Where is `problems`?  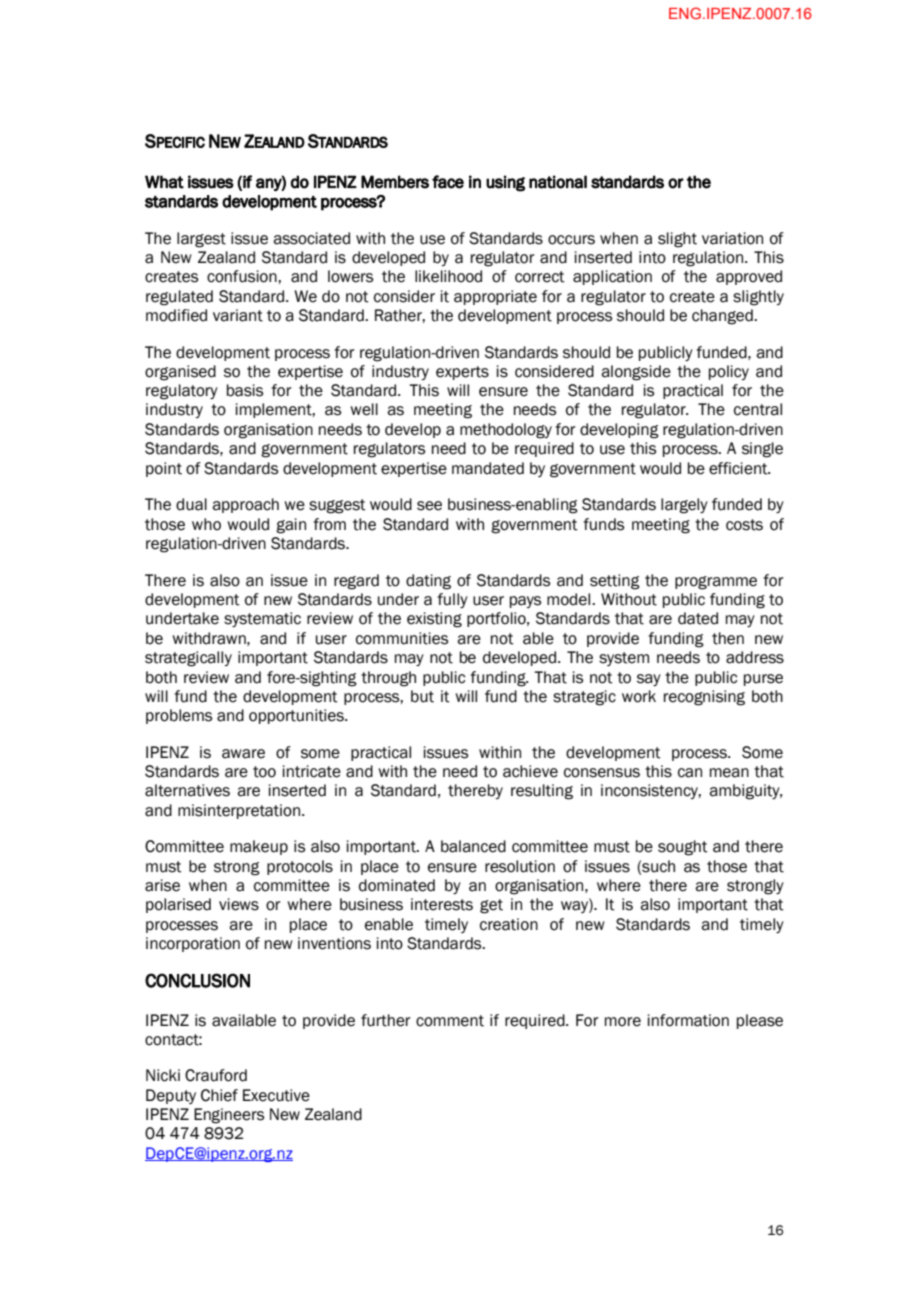
problems is located at coordinates (179, 716).
